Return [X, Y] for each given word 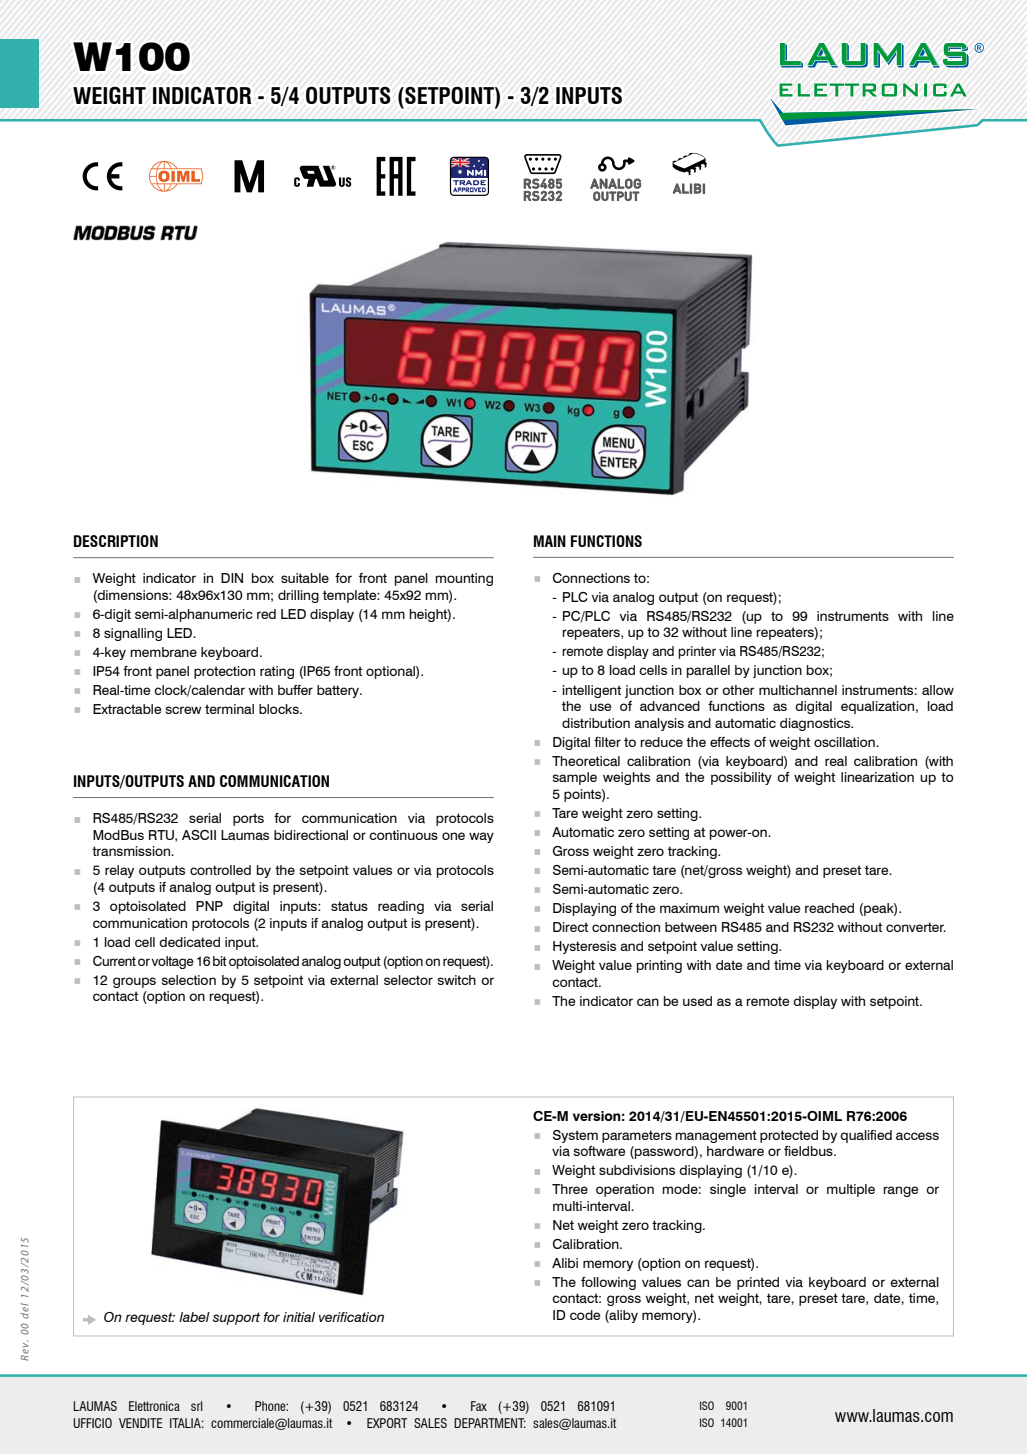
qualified [866, 1136]
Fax [479, 1406]
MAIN [550, 541]
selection [188, 980]
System [575, 1136]
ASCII [199, 835]
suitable [305, 578]
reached [829, 908]
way [481, 837]
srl [197, 1406]
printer [697, 652]
